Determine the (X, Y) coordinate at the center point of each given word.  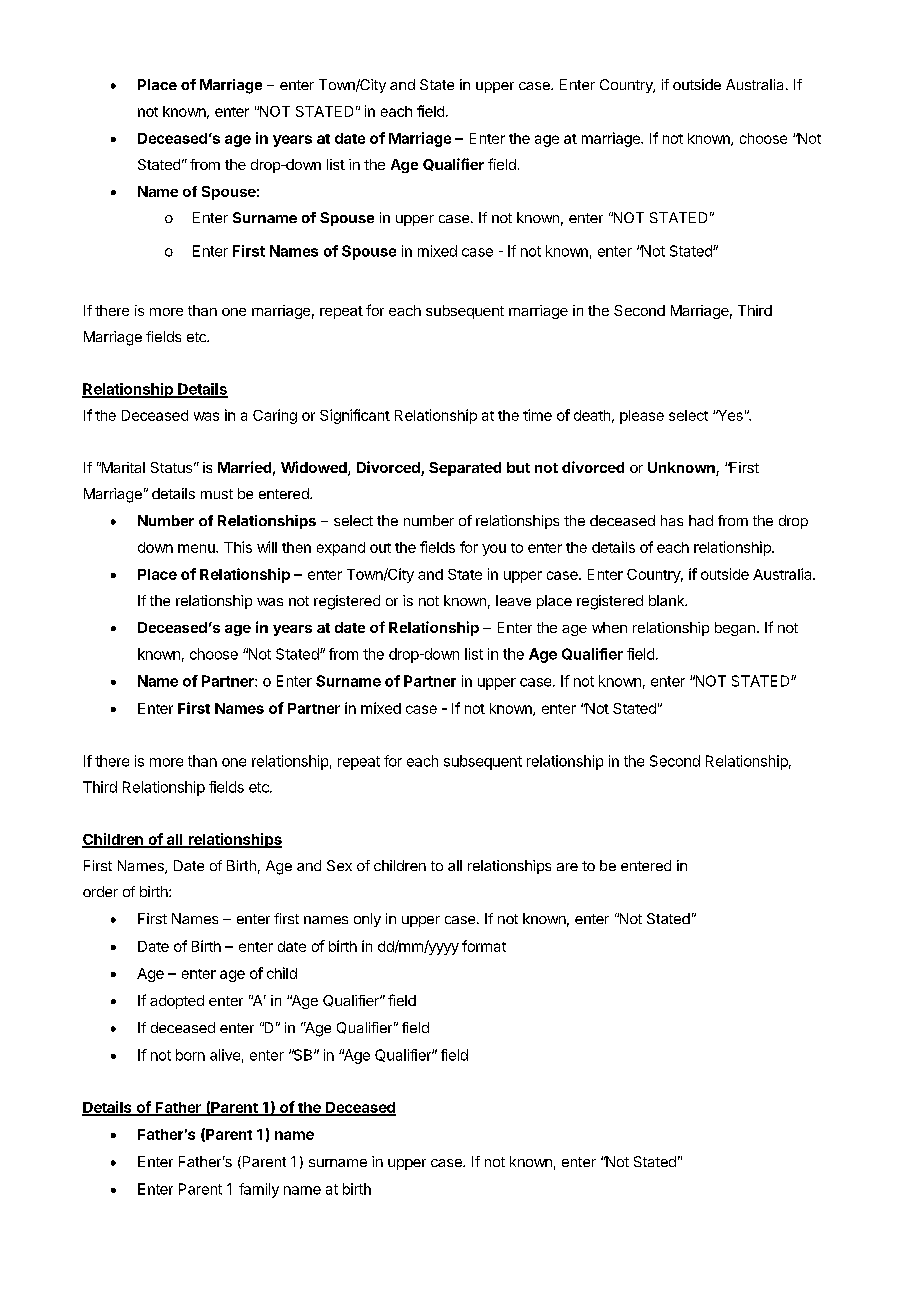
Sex (339, 865)
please (642, 417)
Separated (465, 469)
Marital (122, 467)
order (100, 891)
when (609, 627)
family (259, 1190)
